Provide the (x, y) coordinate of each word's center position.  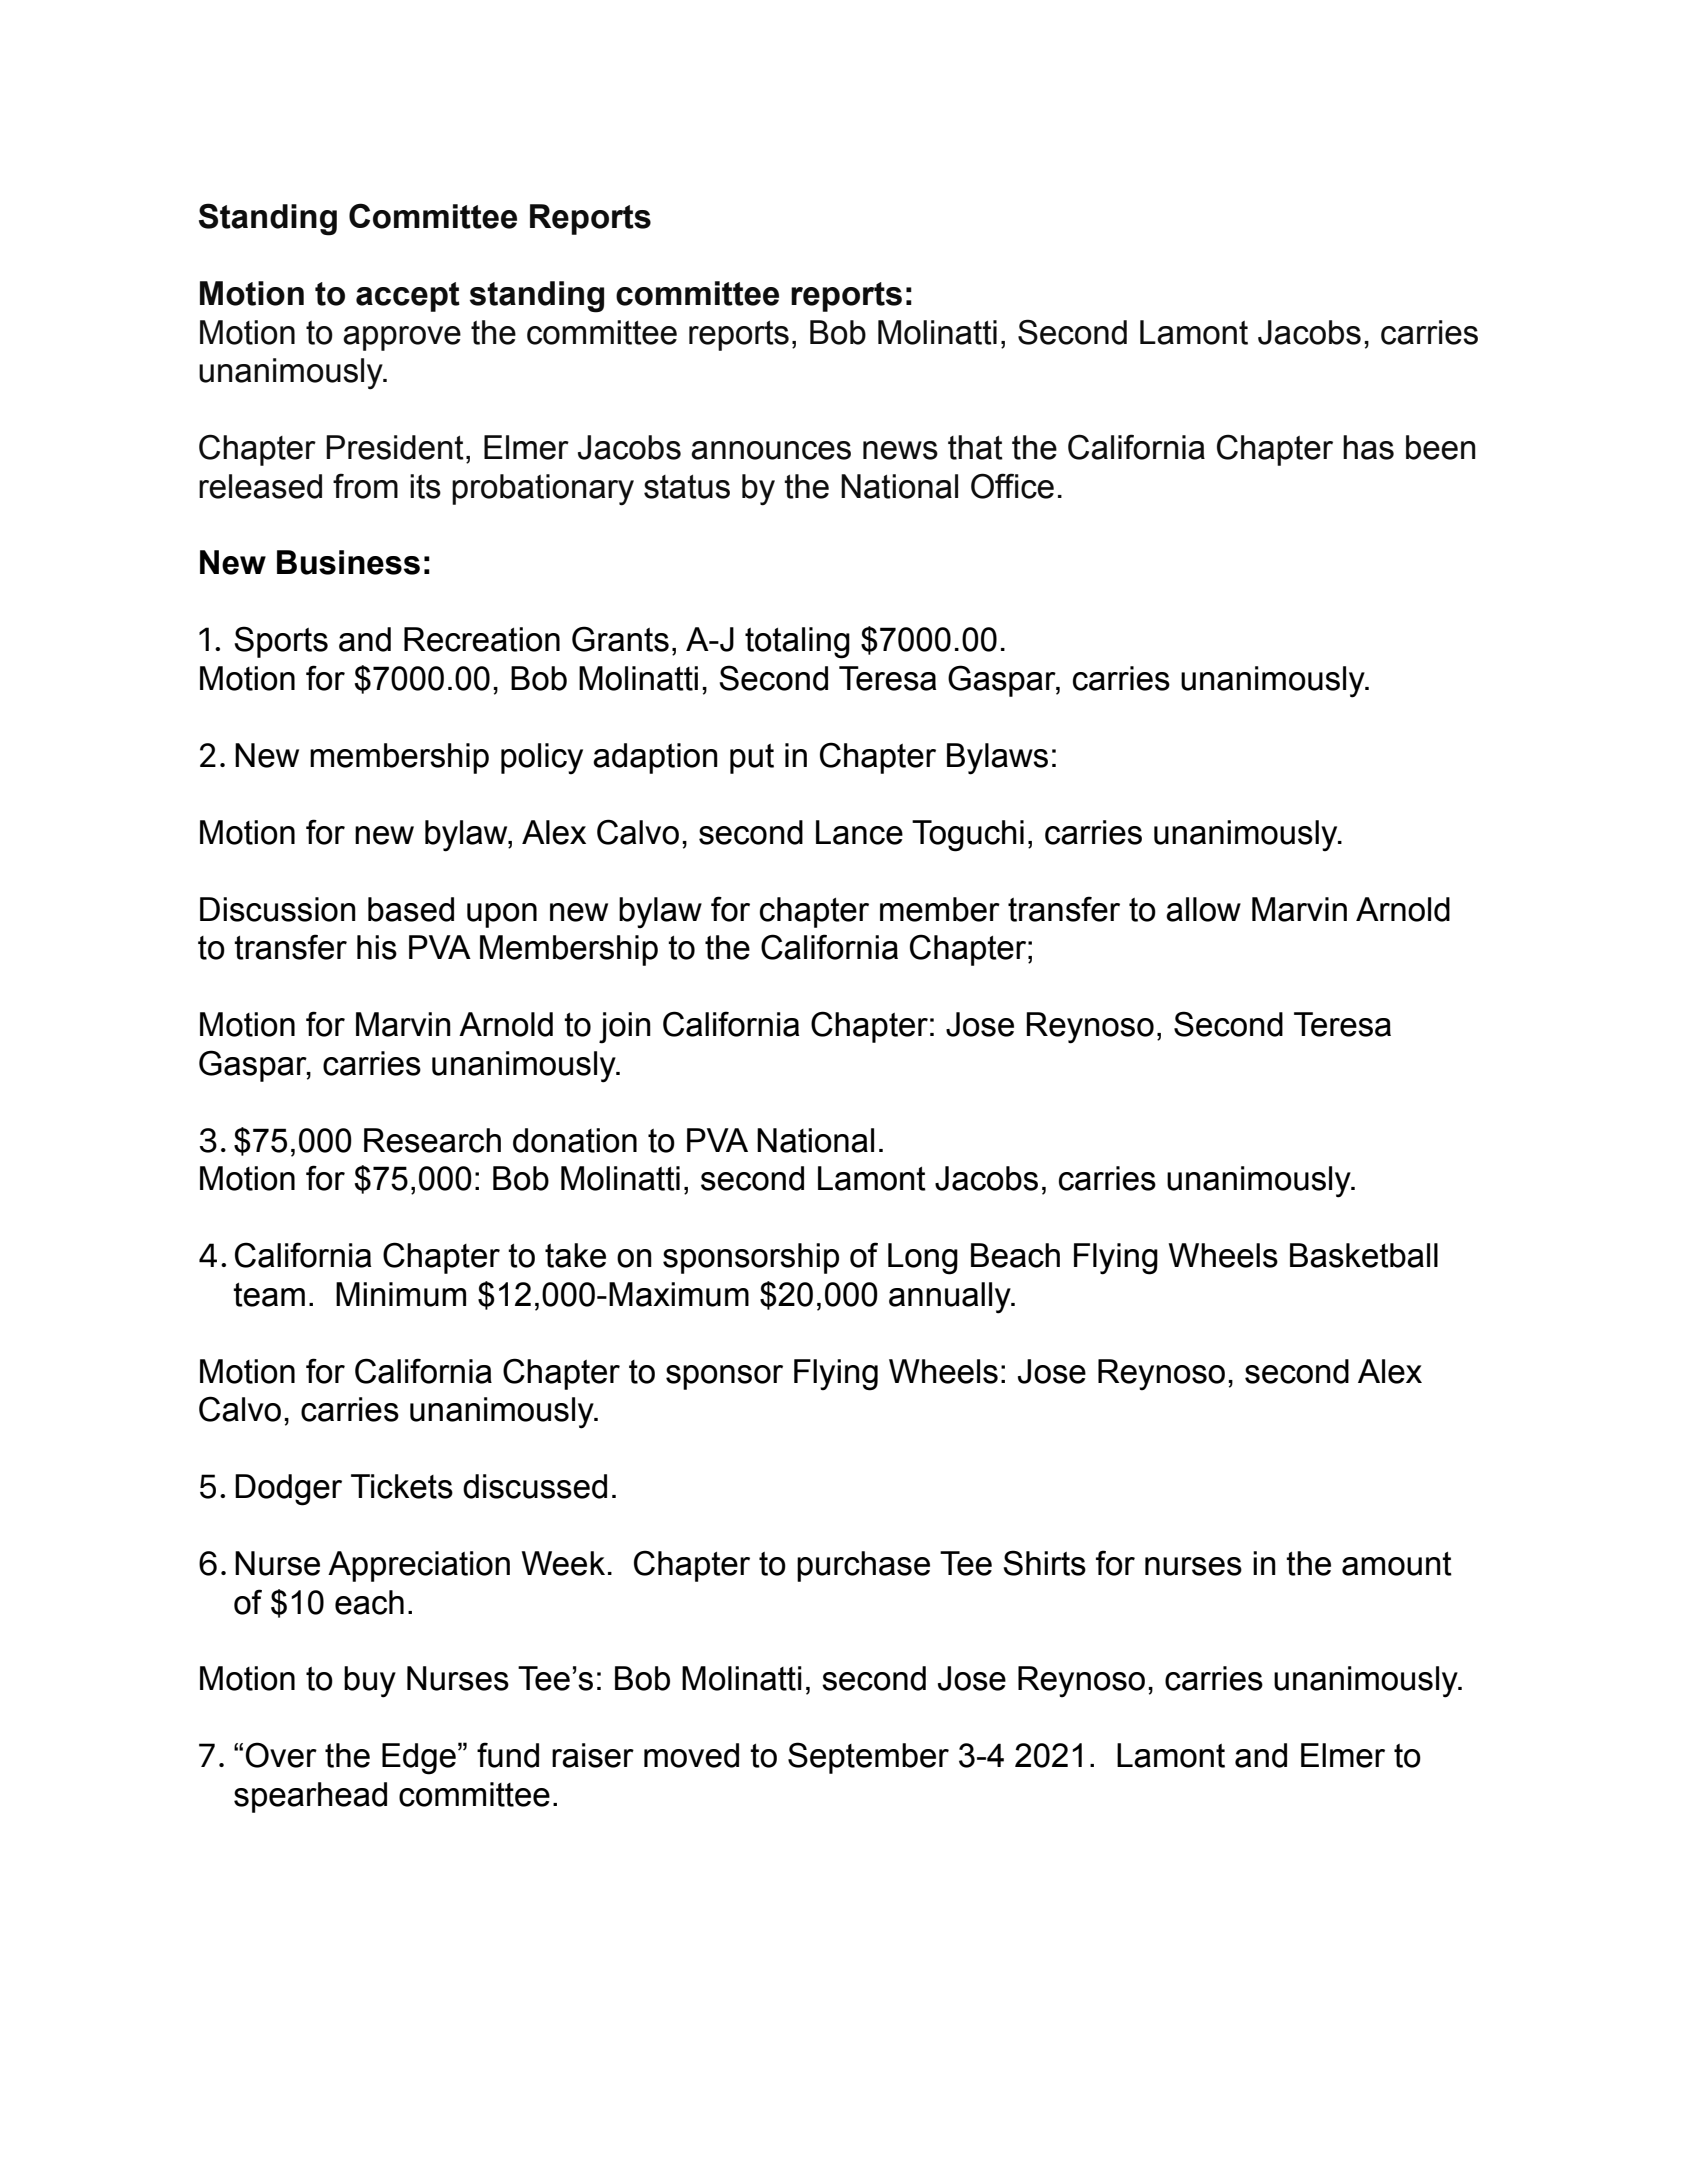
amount (1397, 1564)
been (1441, 447)
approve (402, 338)
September (868, 1758)
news (900, 450)
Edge (419, 1759)
